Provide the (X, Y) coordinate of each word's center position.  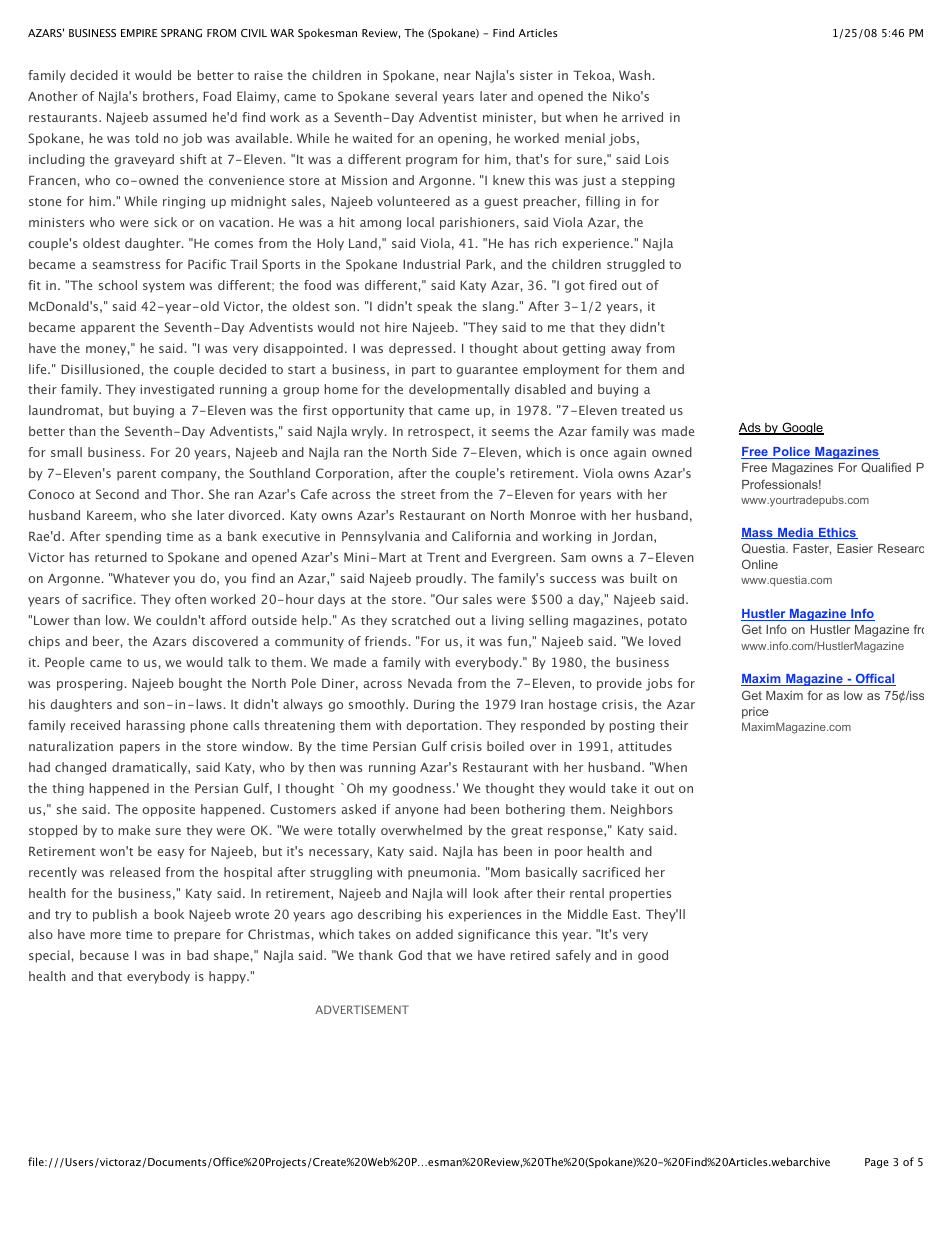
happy (229, 977)
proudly (440, 579)
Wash (635, 75)
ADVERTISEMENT (362, 1009)
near (457, 76)
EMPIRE (139, 33)
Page (877, 1163)
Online (760, 564)
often (190, 599)
